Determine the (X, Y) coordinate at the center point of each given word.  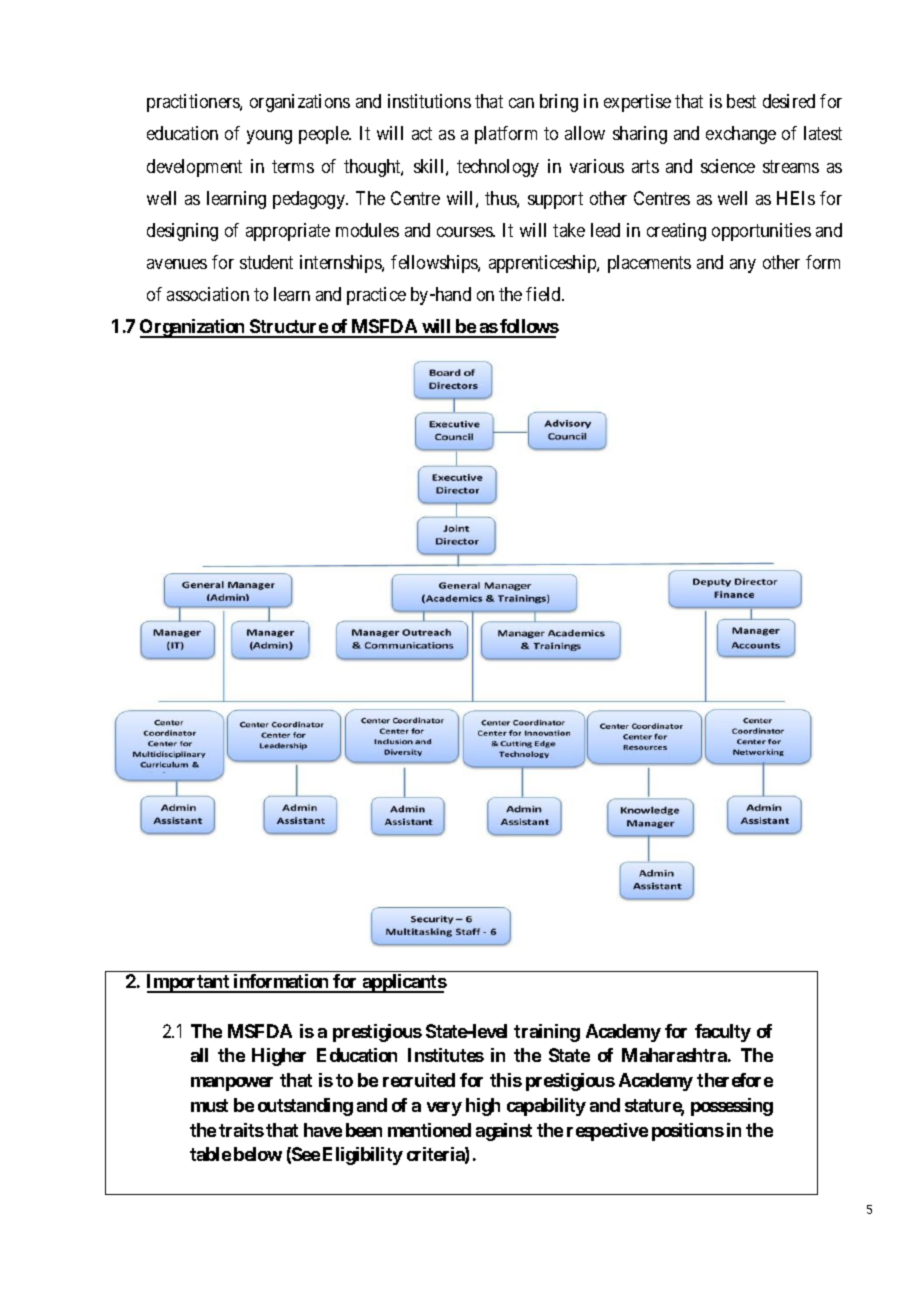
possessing (732, 1107)
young (269, 137)
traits (241, 1130)
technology (498, 168)
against (504, 1132)
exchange (741, 135)
